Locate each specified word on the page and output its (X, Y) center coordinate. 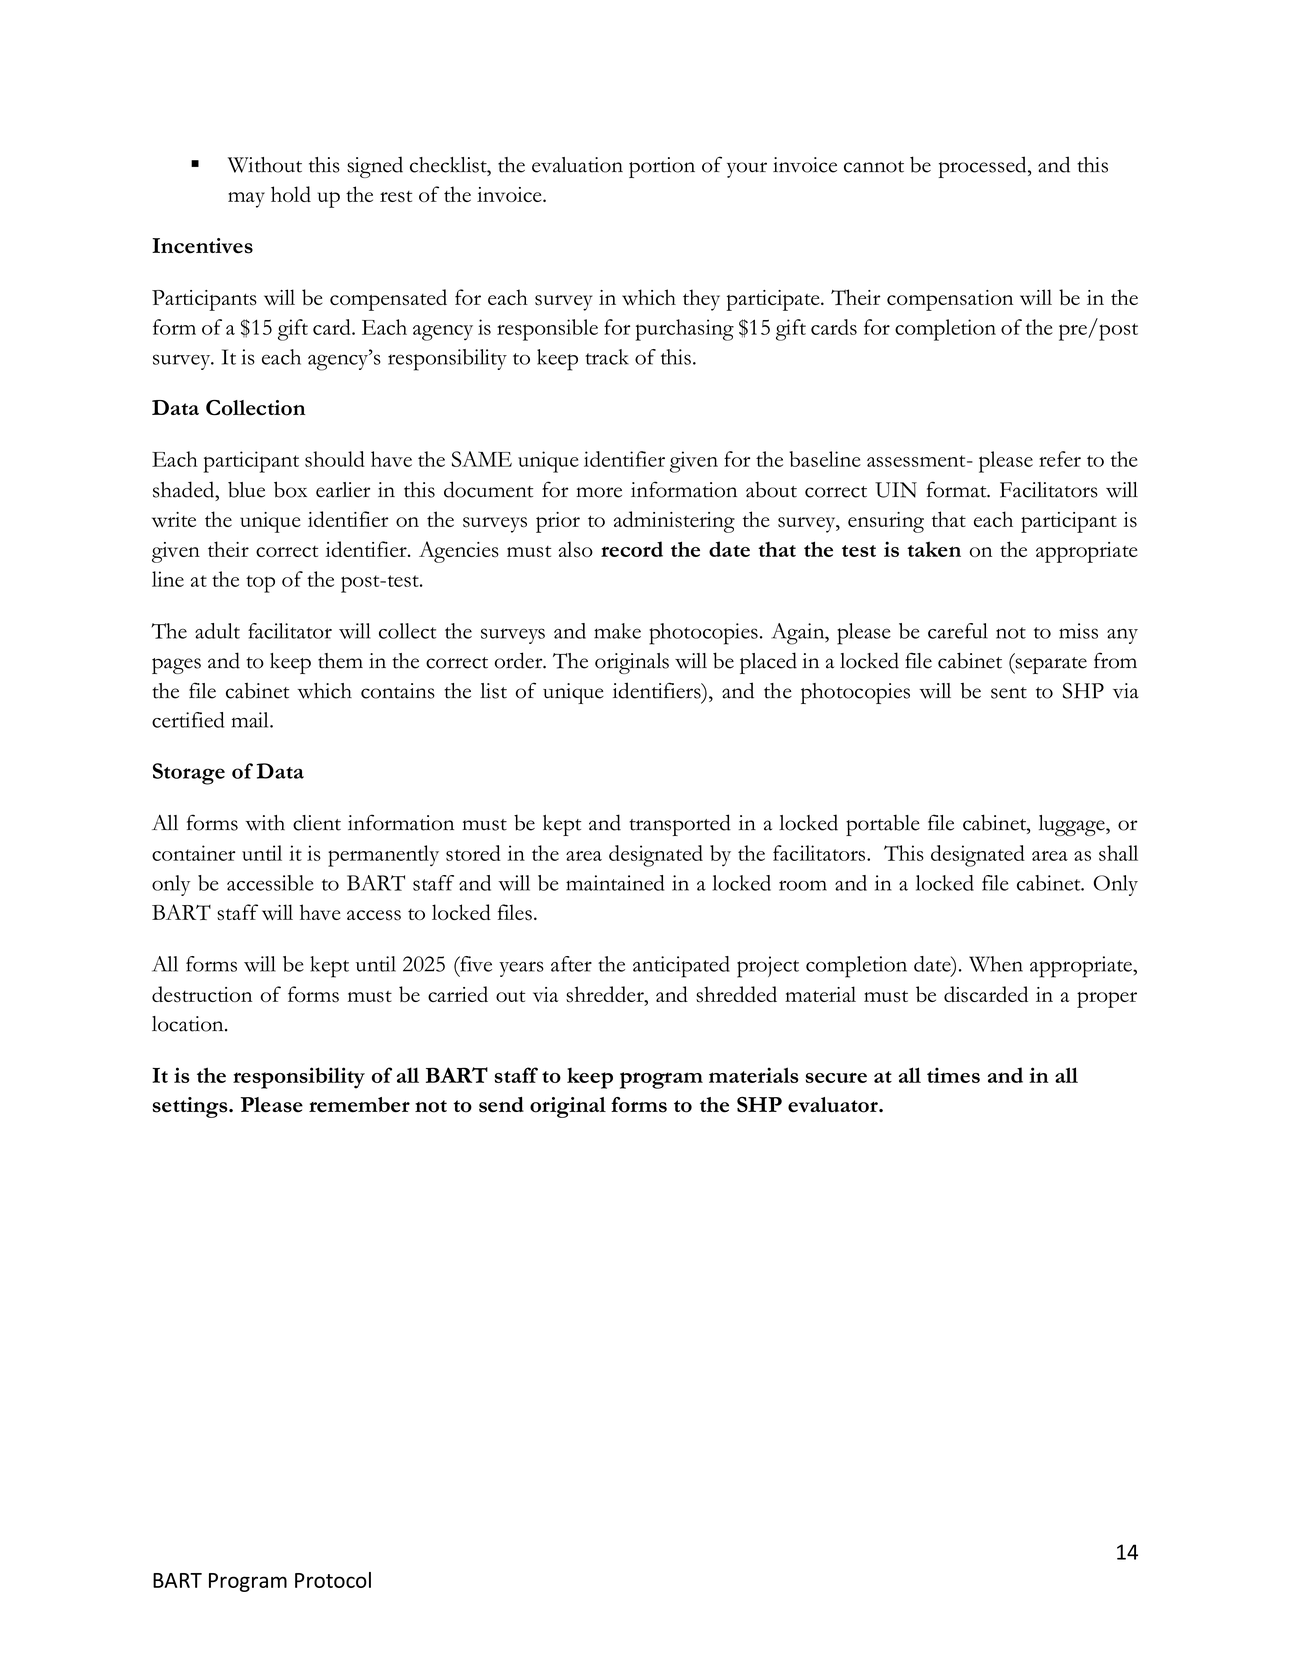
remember (359, 1105)
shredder (606, 995)
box (290, 489)
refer (1060, 459)
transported (680, 825)
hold (291, 194)
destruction (202, 994)
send (501, 1105)
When (996, 964)
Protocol (333, 1580)
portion (662, 167)
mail (251, 720)
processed (984, 167)
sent (1009, 693)
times (953, 1075)
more (599, 492)
